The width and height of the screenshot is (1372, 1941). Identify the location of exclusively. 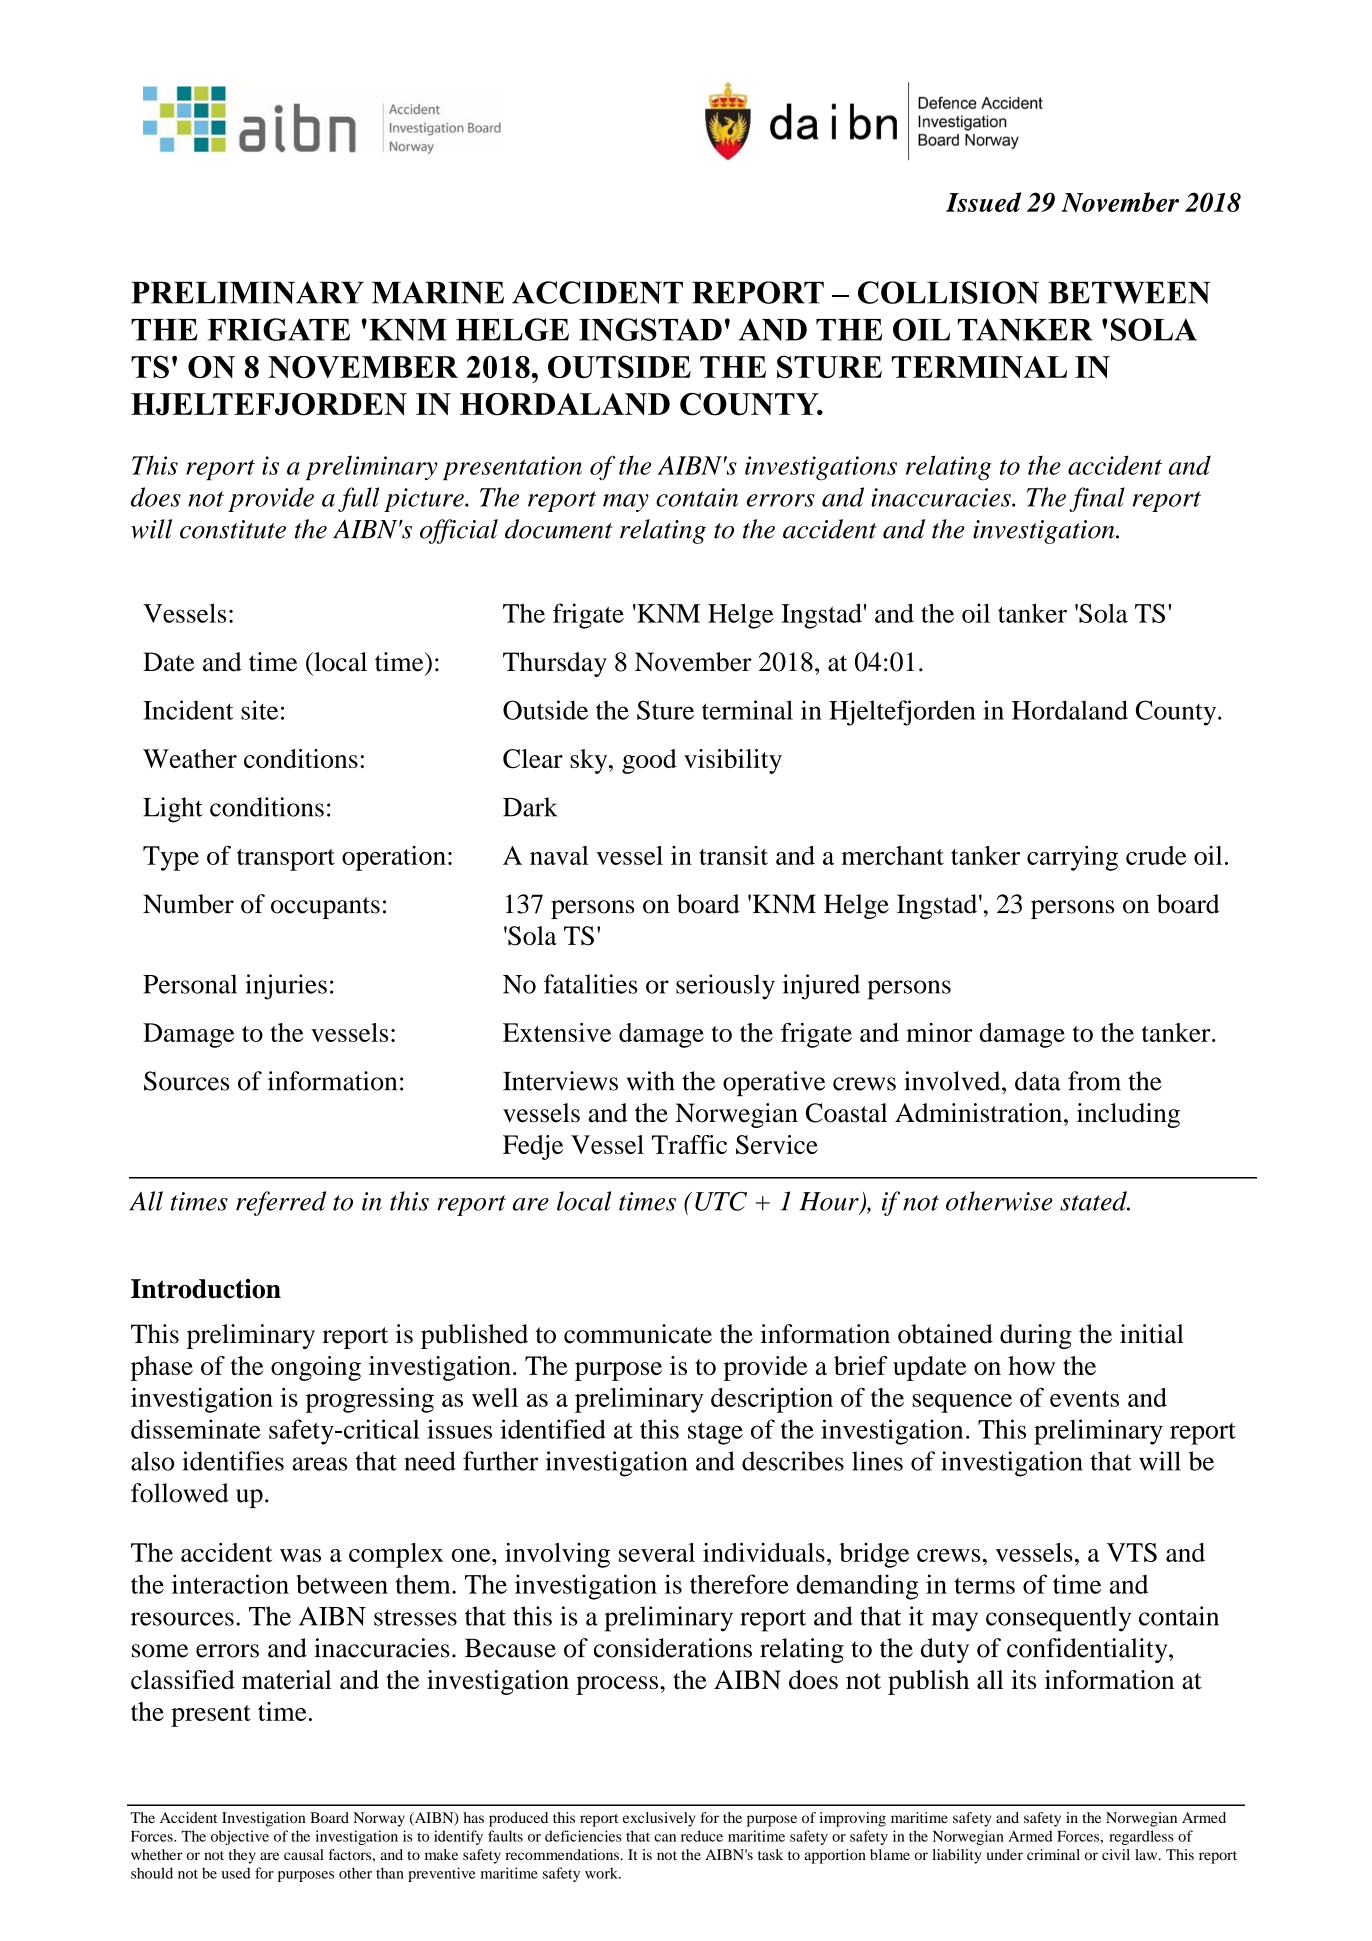
(659, 1819).
